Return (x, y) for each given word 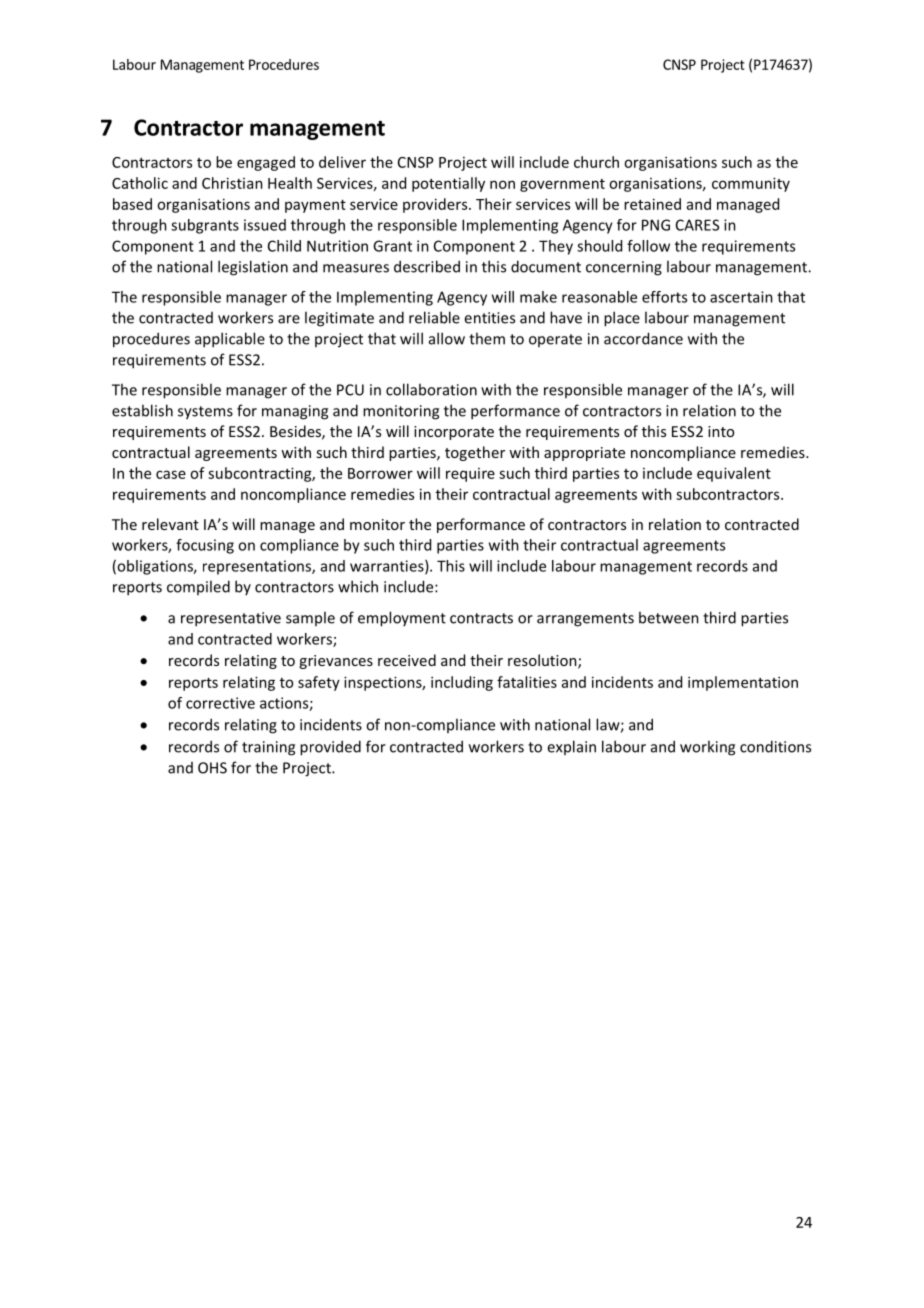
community (751, 184)
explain (571, 747)
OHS (212, 768)
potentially (448, 184)
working (707, 748)
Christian (232, 183)
